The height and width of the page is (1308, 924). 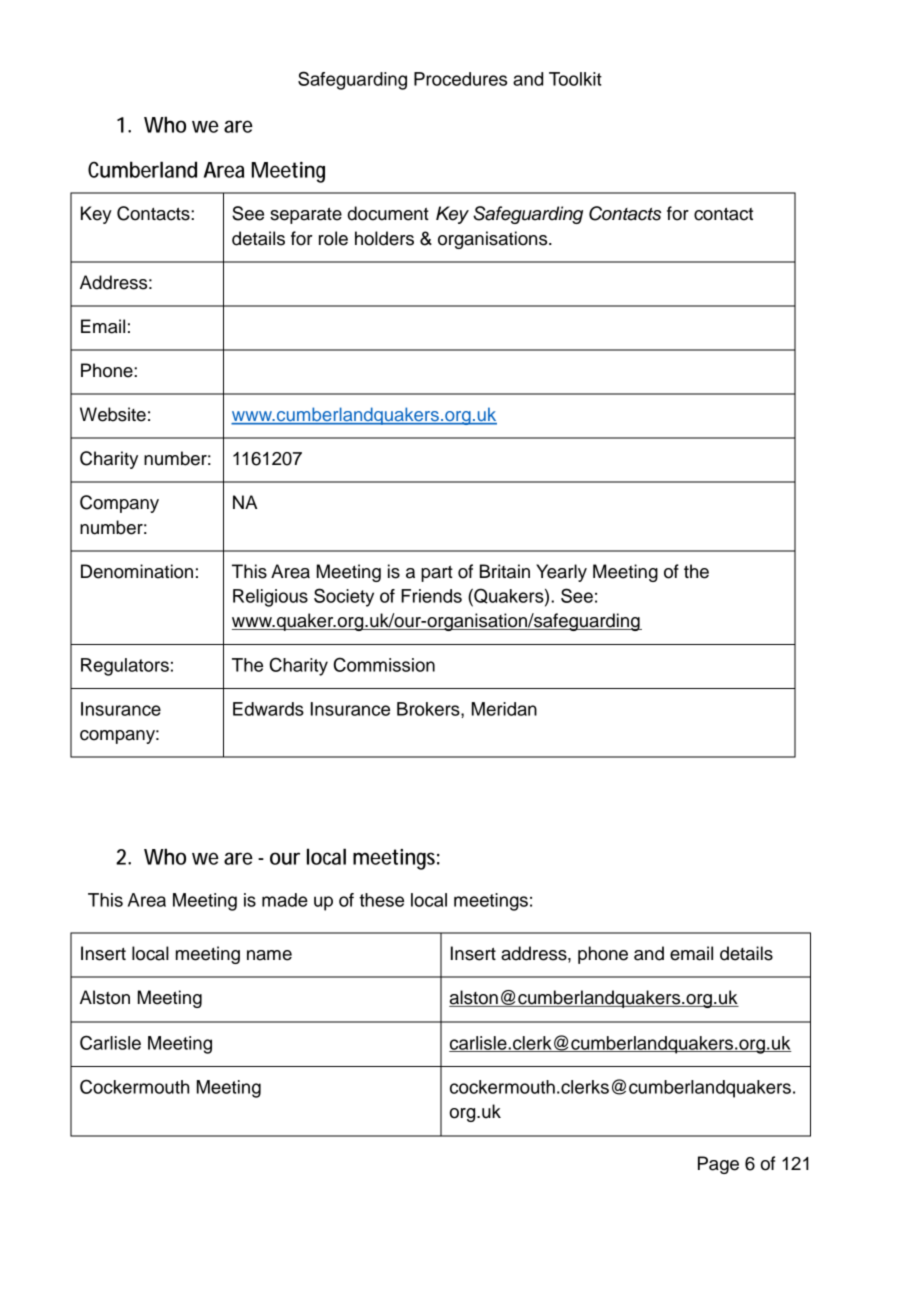 What do you see at coordinates (429, 709) in the page?
I see `Brokers` at bounding box center [429, 709].
